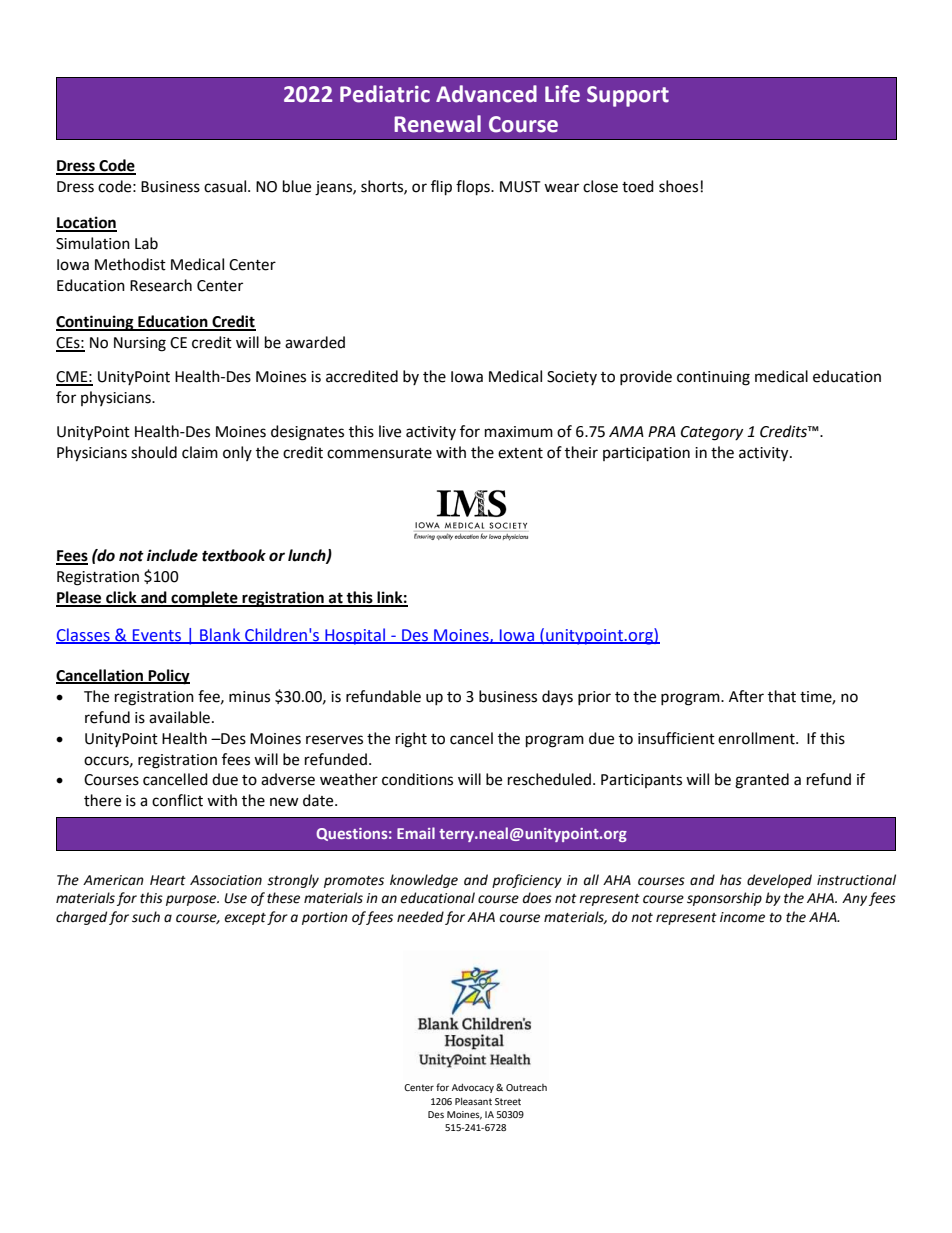 This image has width=952, height=1233. What do you see at coordinates (177, 800) in the image?
I see `conflict` at bounding box center [177, 800].
